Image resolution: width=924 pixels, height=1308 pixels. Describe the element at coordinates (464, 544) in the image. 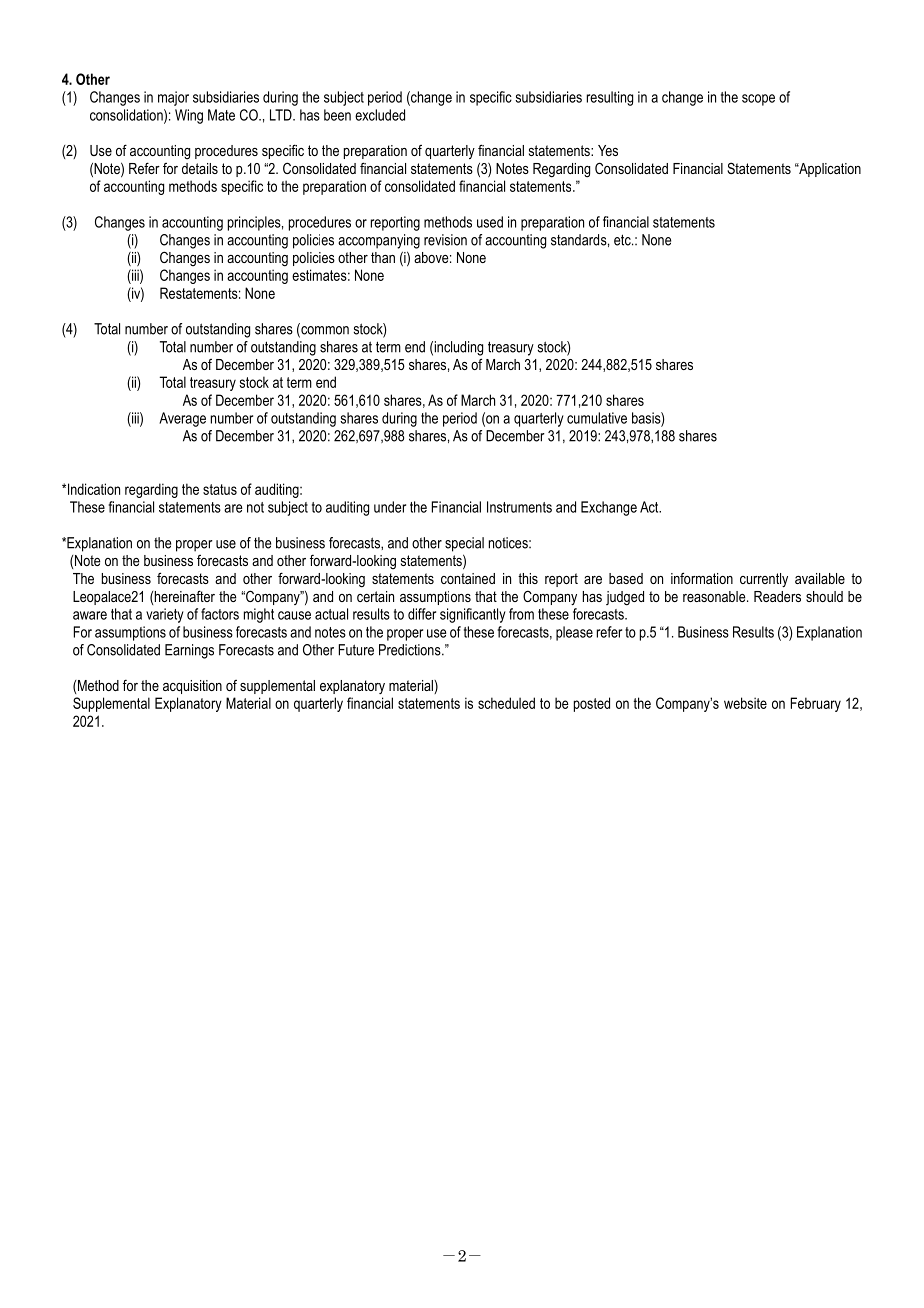

I see `special` at that location.
